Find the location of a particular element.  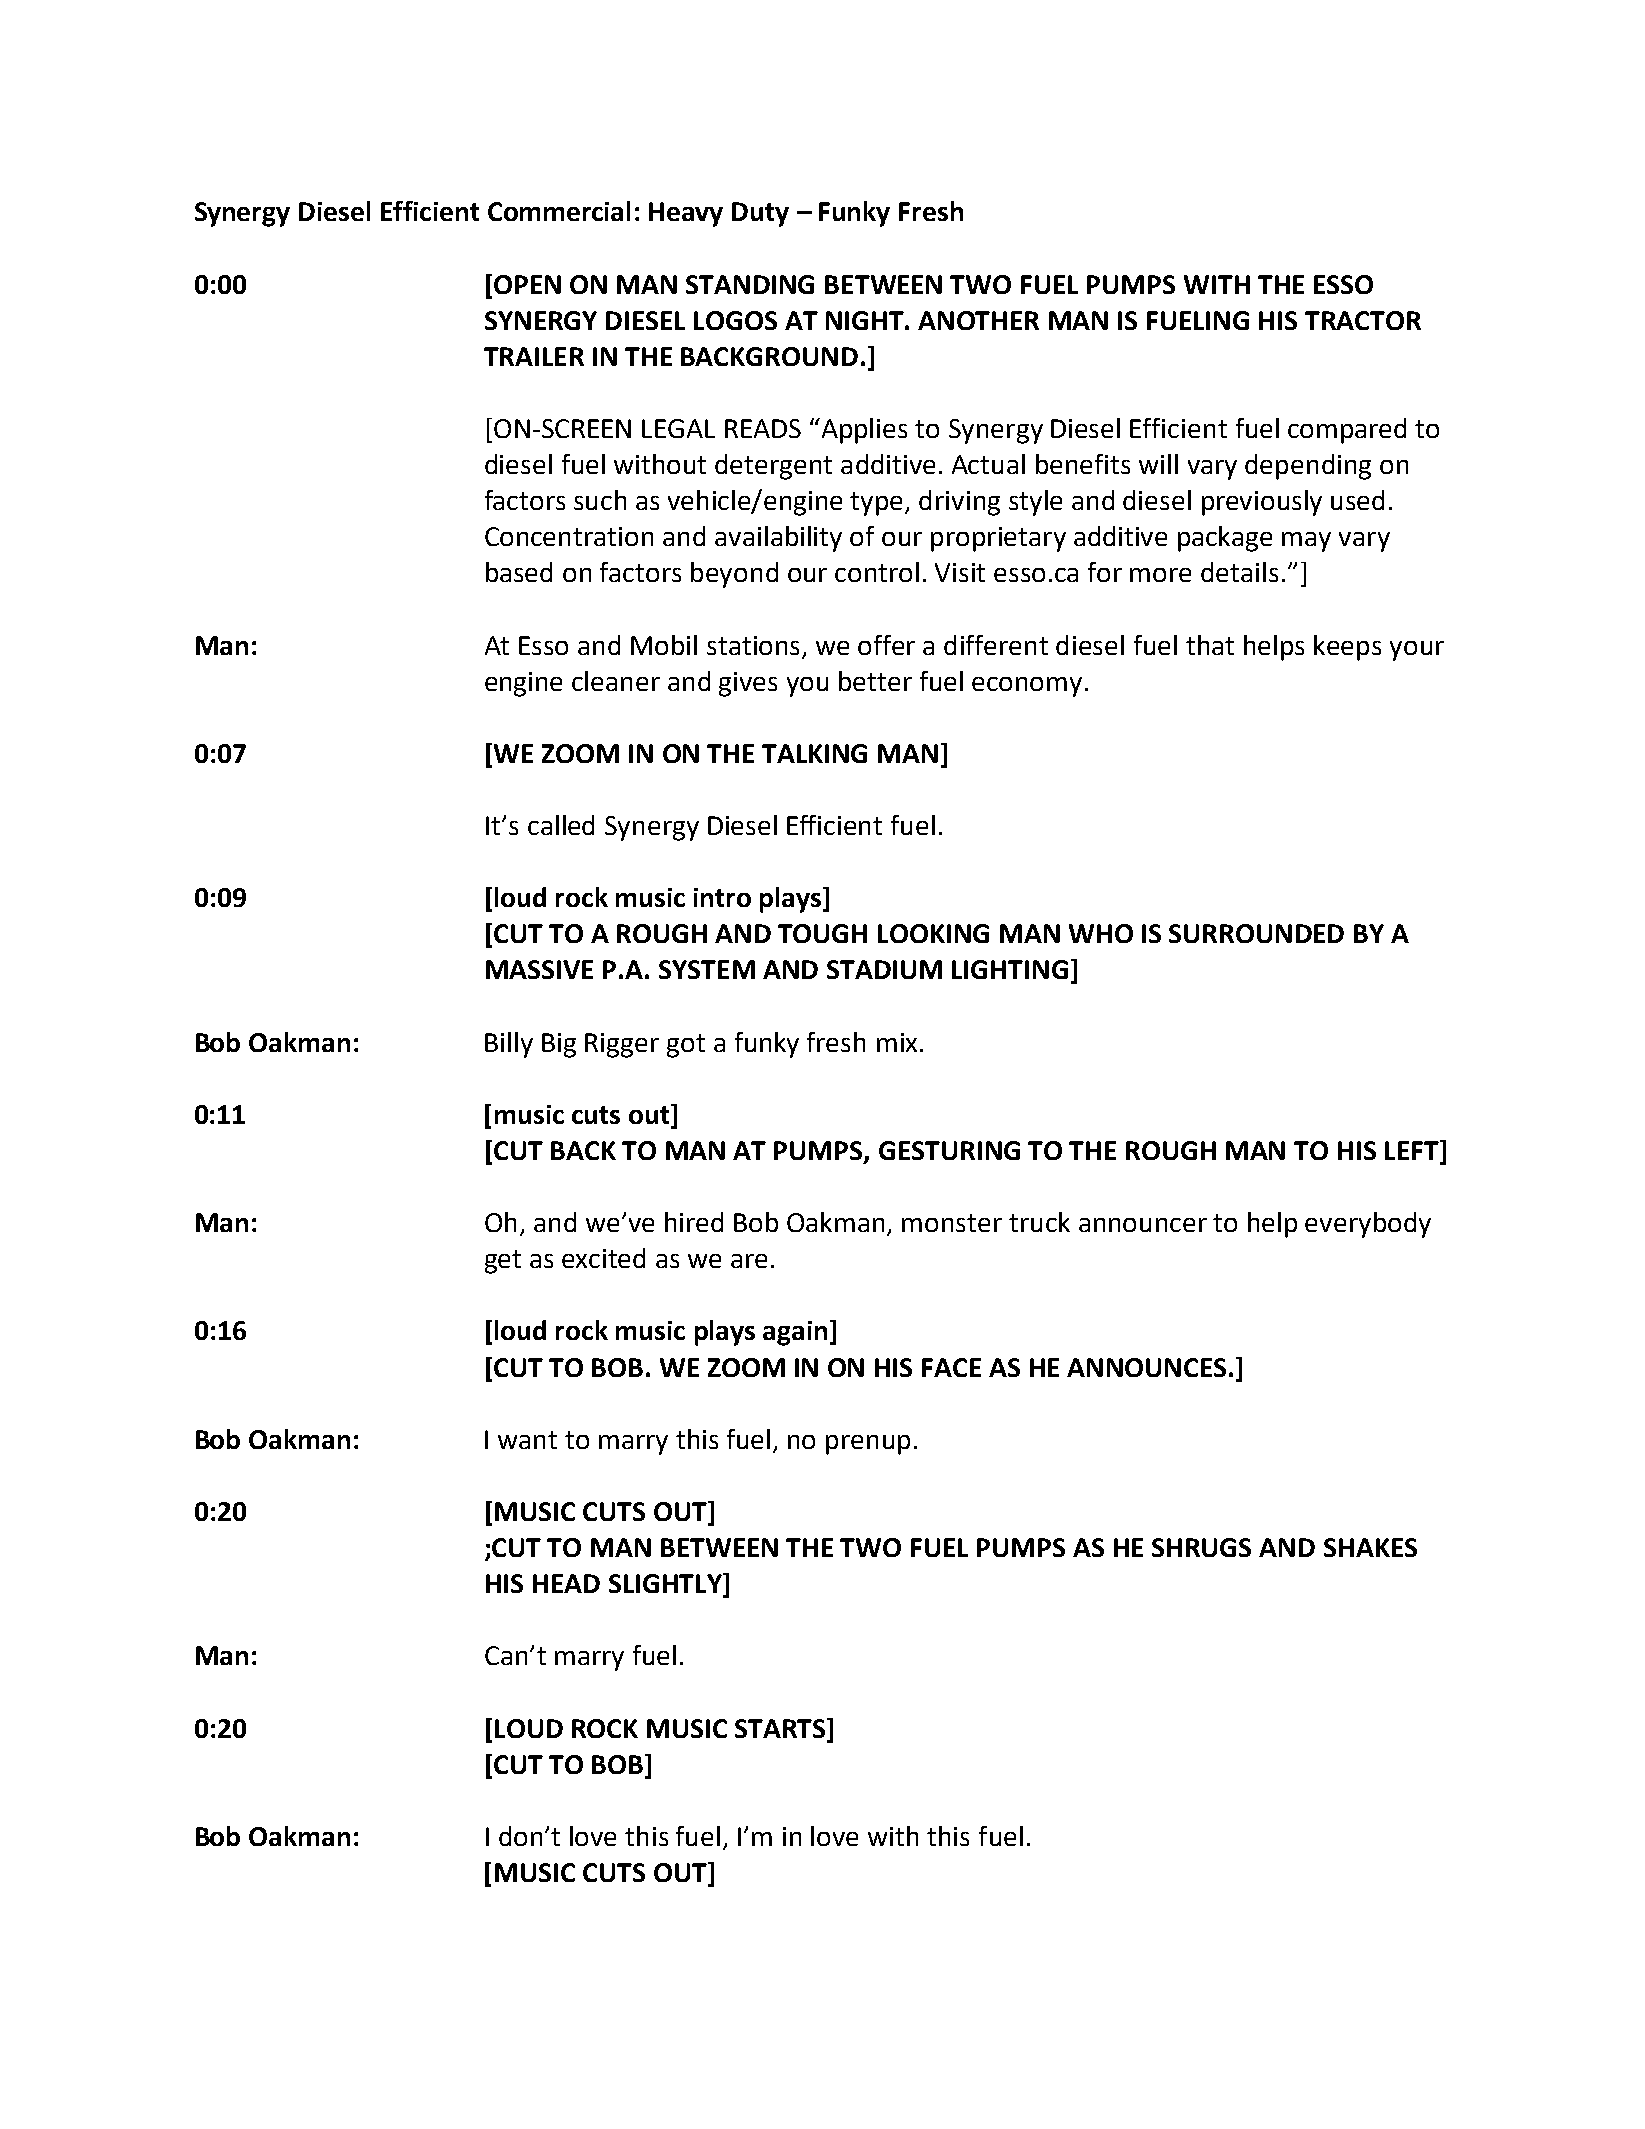

ANOTHER is located at coordinates (978, 320).
